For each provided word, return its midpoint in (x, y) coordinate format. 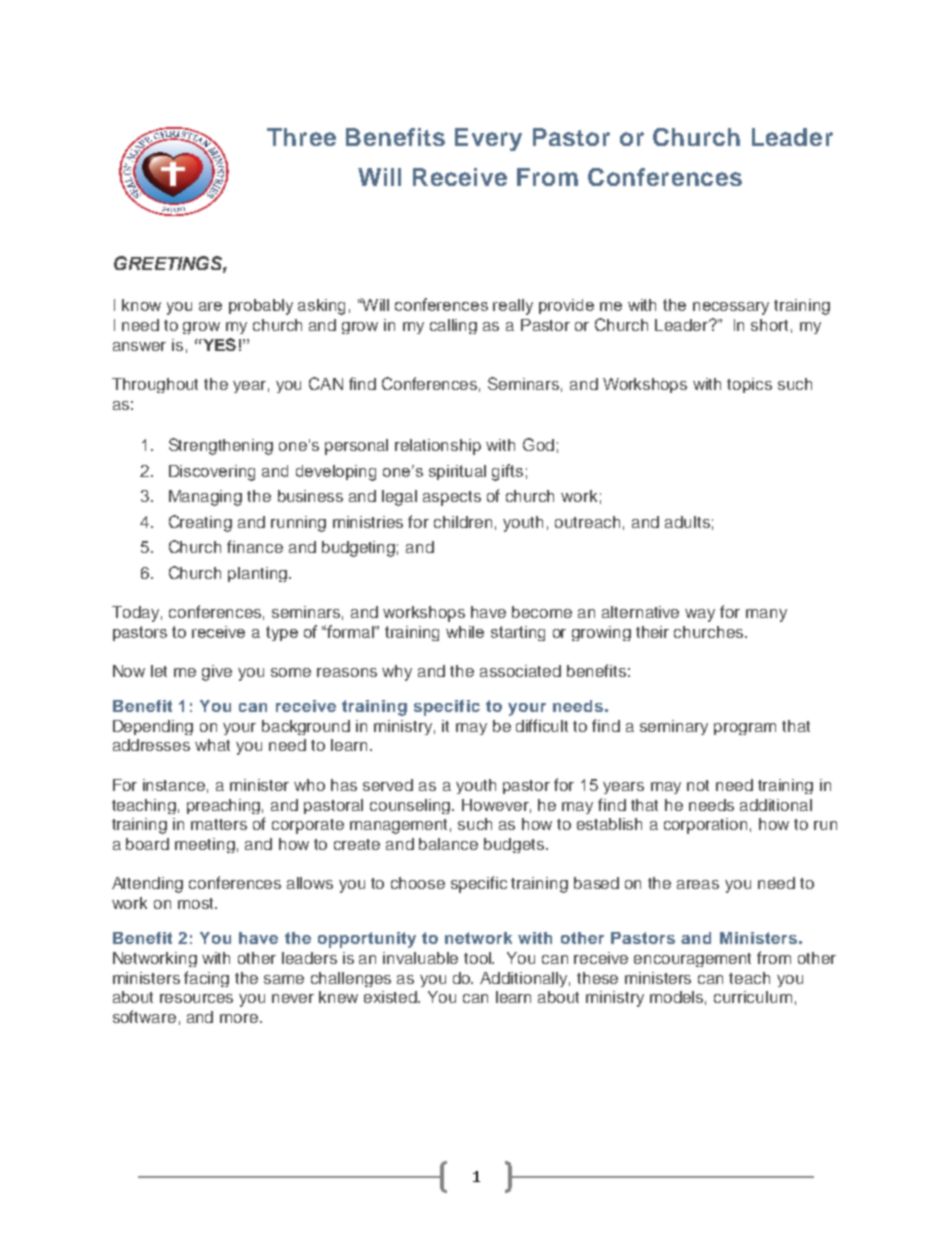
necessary (731, 308)
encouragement (692, 960)
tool (479, 958)
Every (488, 139)
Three (301, 137)
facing (206, 979)
